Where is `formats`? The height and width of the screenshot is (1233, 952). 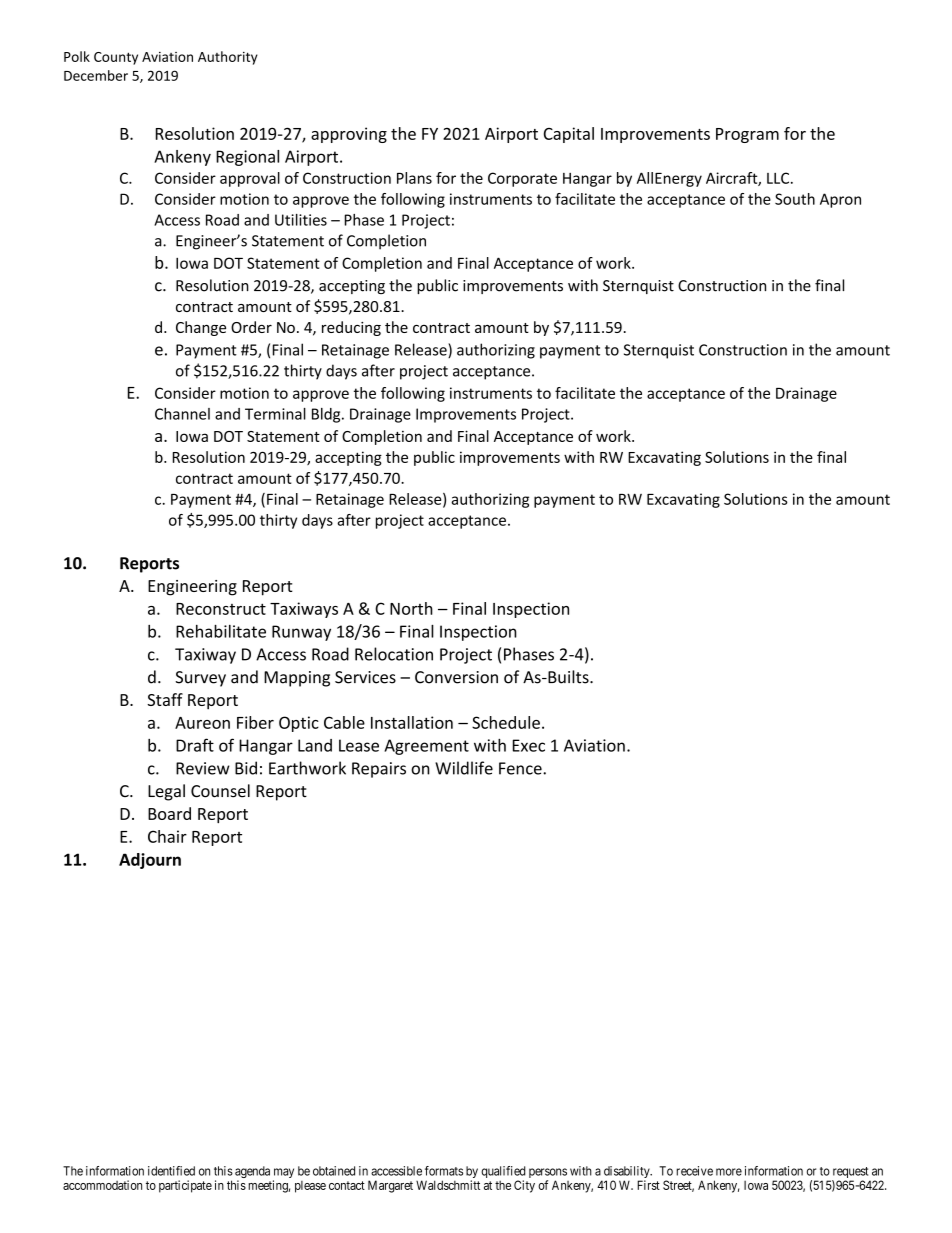
formats is located at coordinates (444, 1171).
